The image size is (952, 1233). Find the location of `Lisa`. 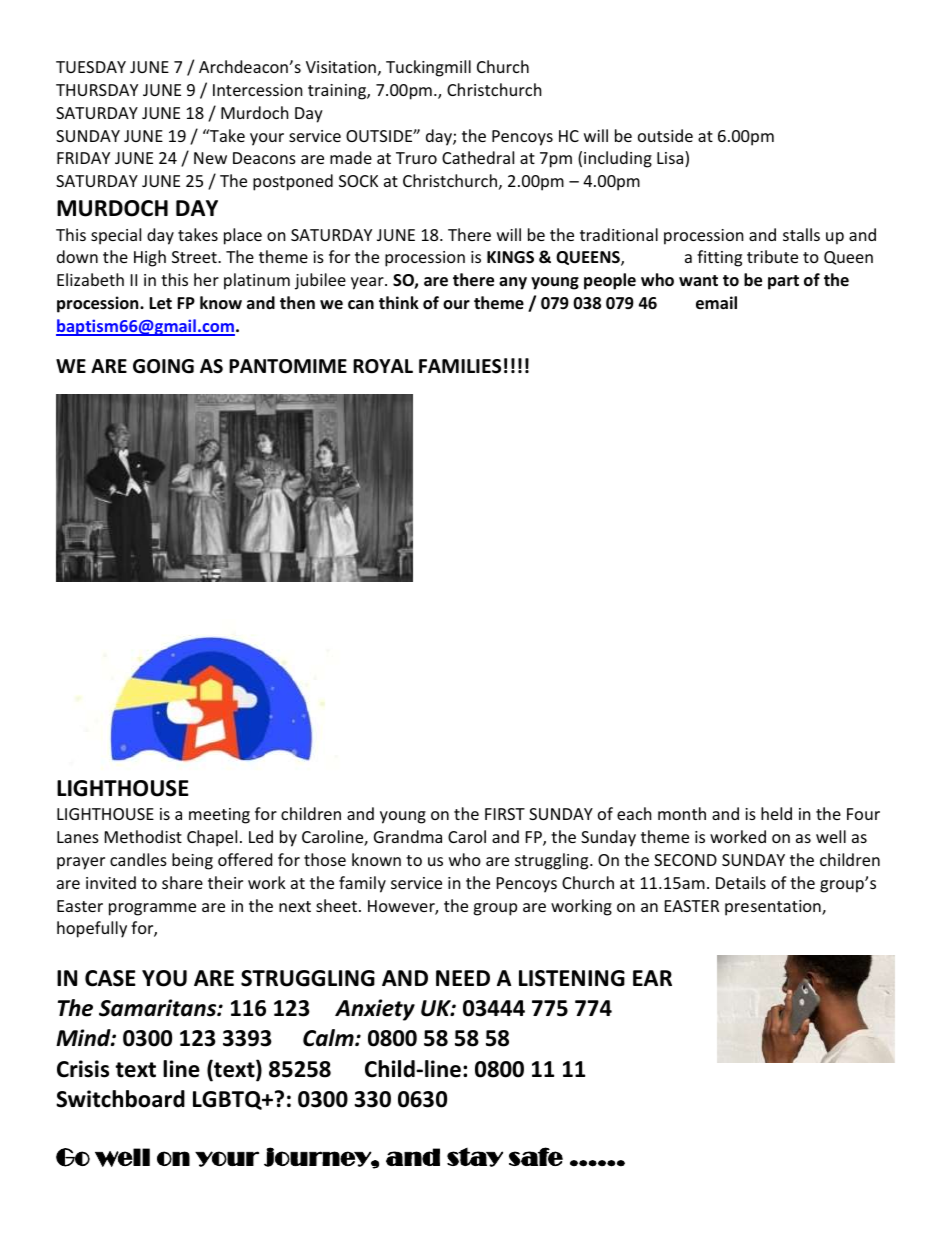

Lisa is located at coordinates (671, 159).
